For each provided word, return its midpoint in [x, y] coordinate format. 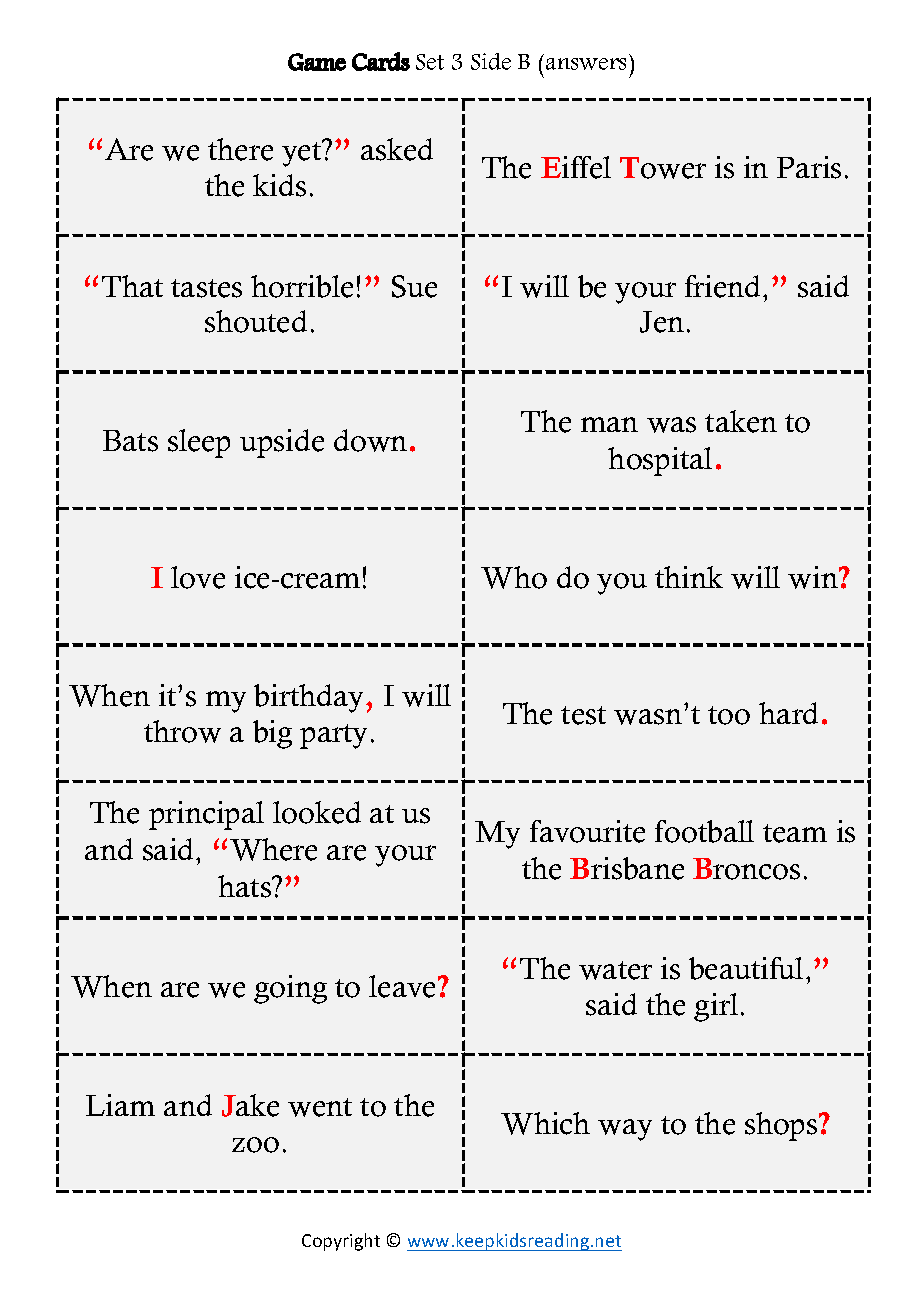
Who [514, 577]
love [198, 577]
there [240, 149]
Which [545, 1123]
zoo [255, 1145]
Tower [663, 168]
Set [430, 62]
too [729, 715]
